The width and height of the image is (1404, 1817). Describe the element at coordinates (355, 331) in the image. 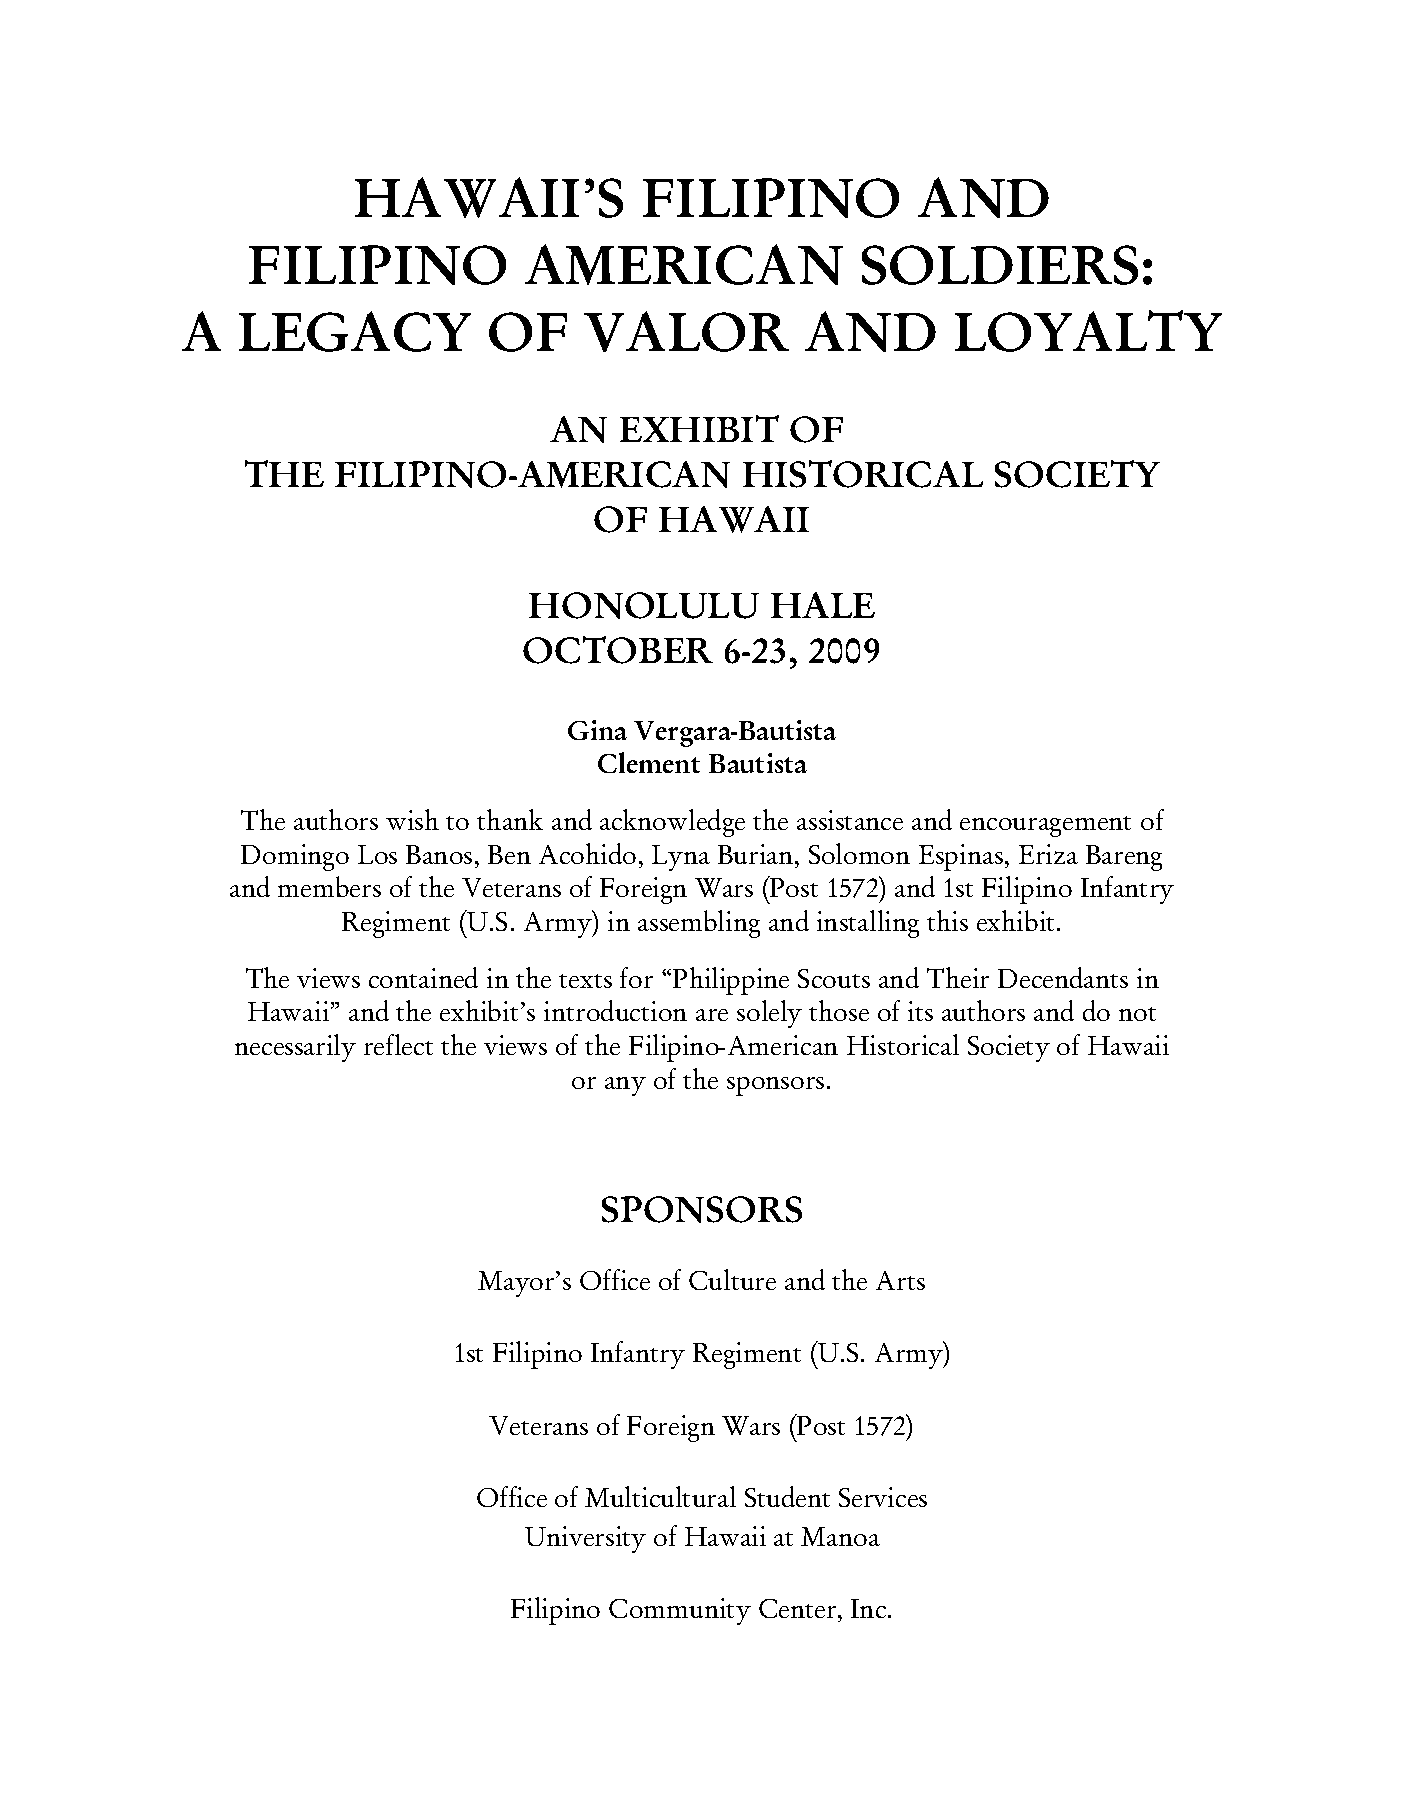

I see `LEGACY` at that location.
